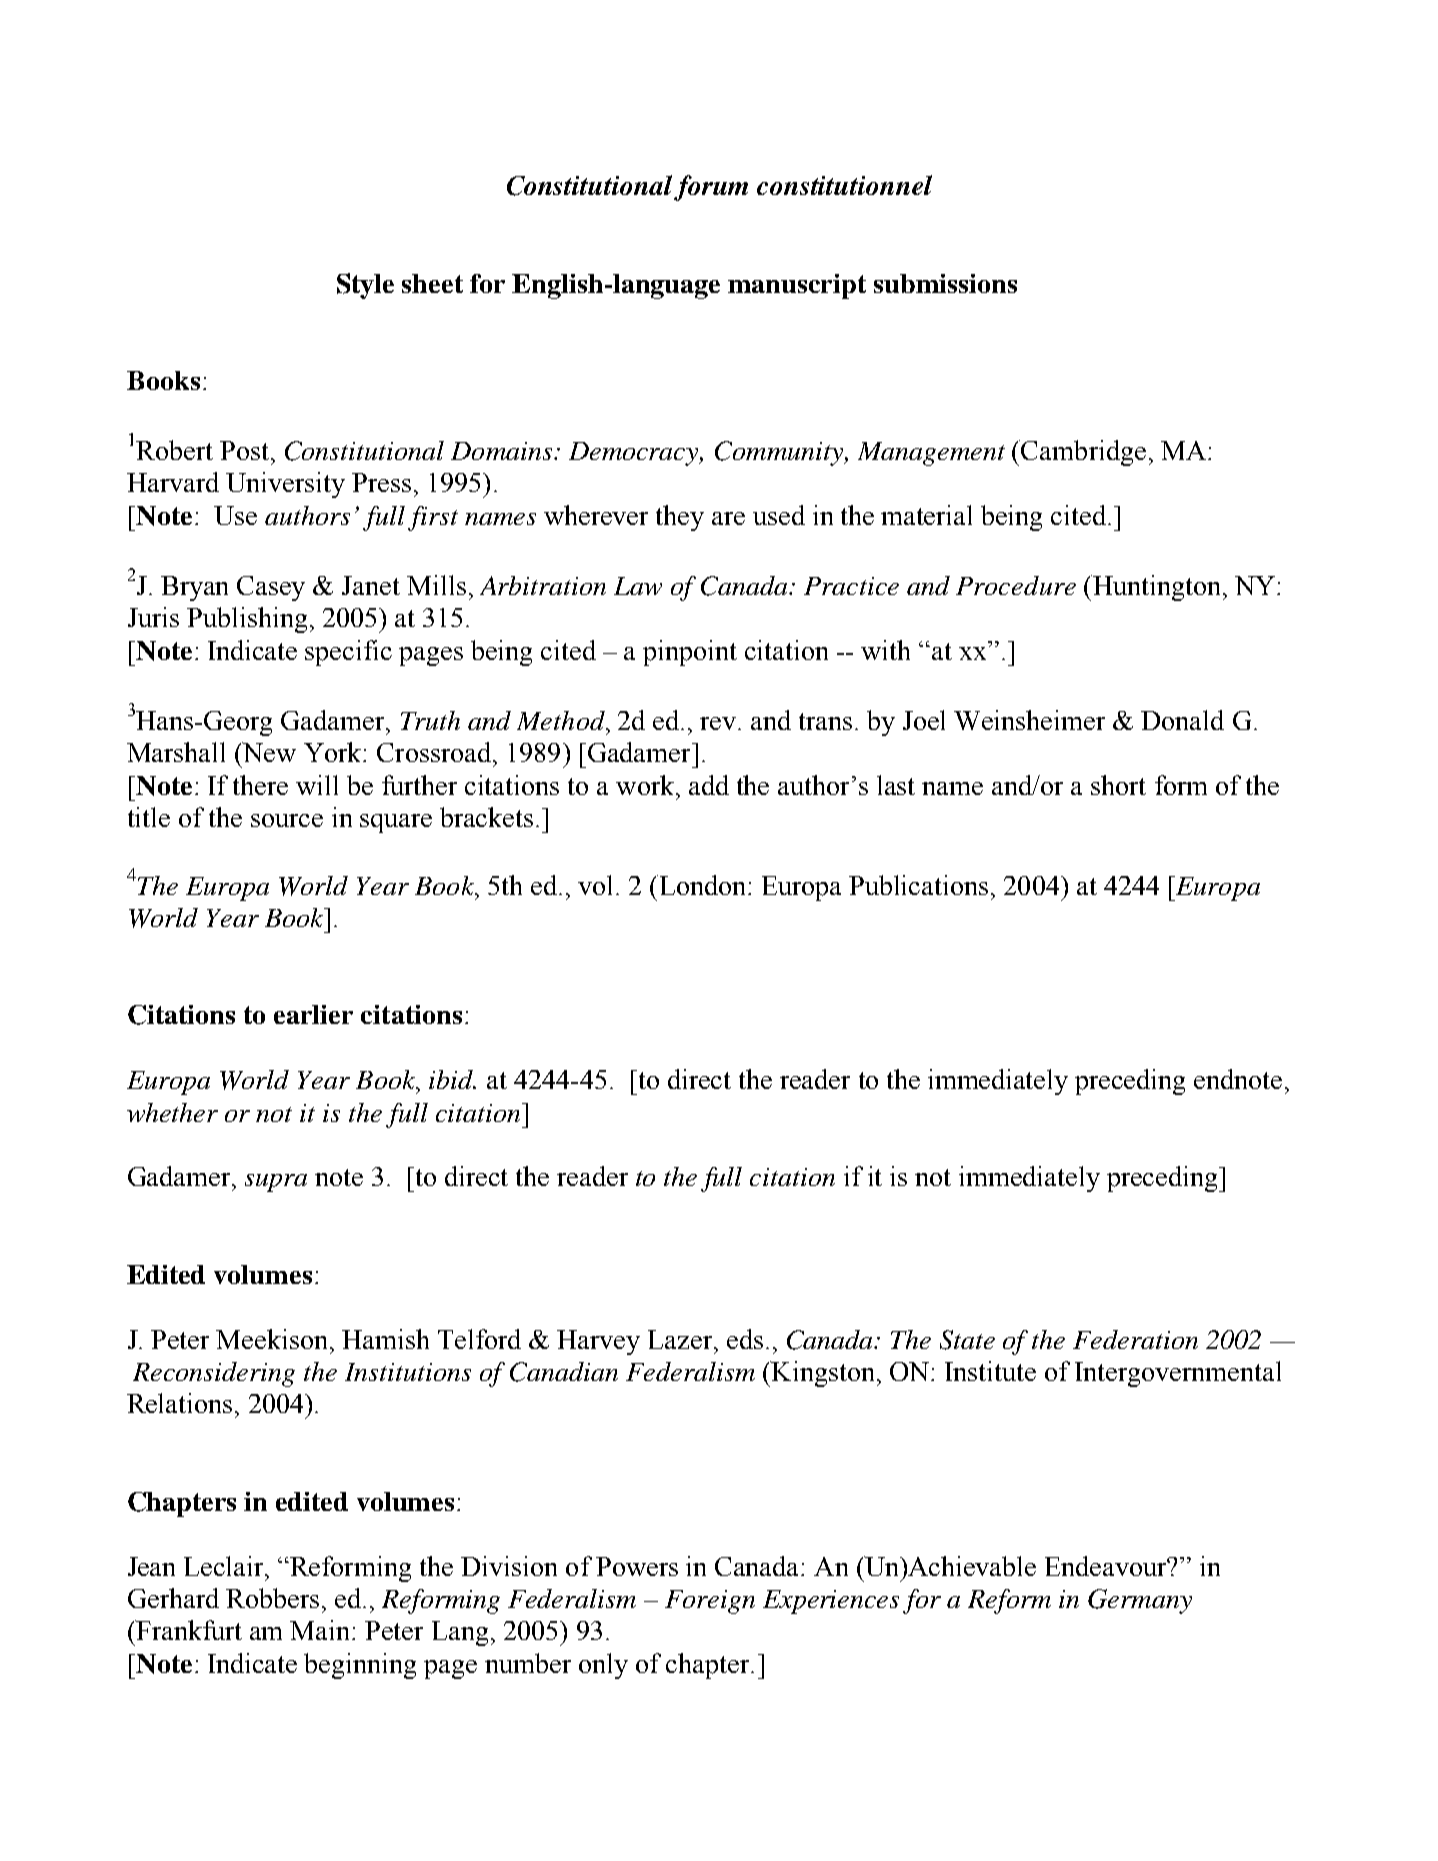 The width and height of the page is (1438, 1861). I want to click on New, so click(269, 752).
